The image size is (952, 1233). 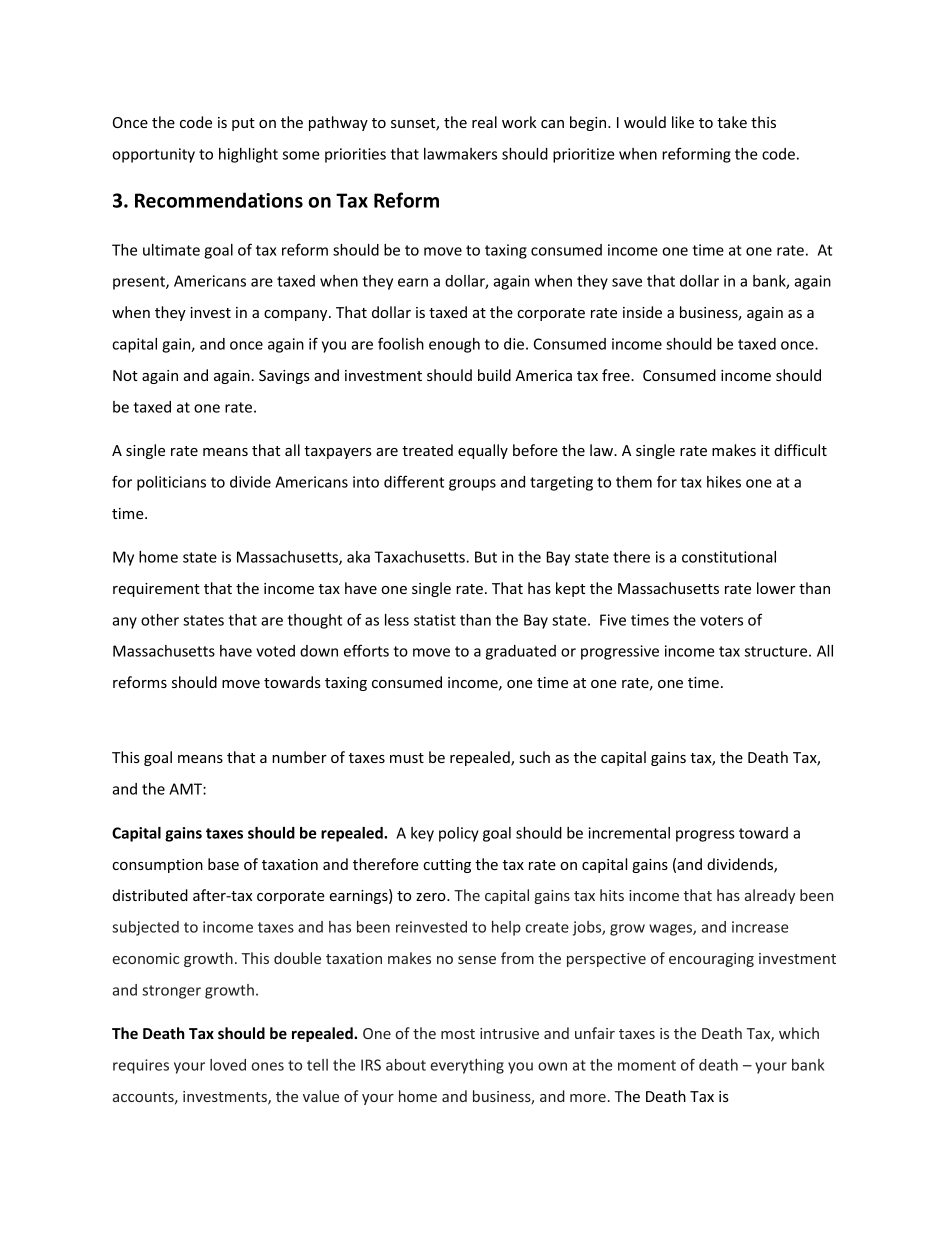 I want to click on everything, so click(x=467, y=1066).
